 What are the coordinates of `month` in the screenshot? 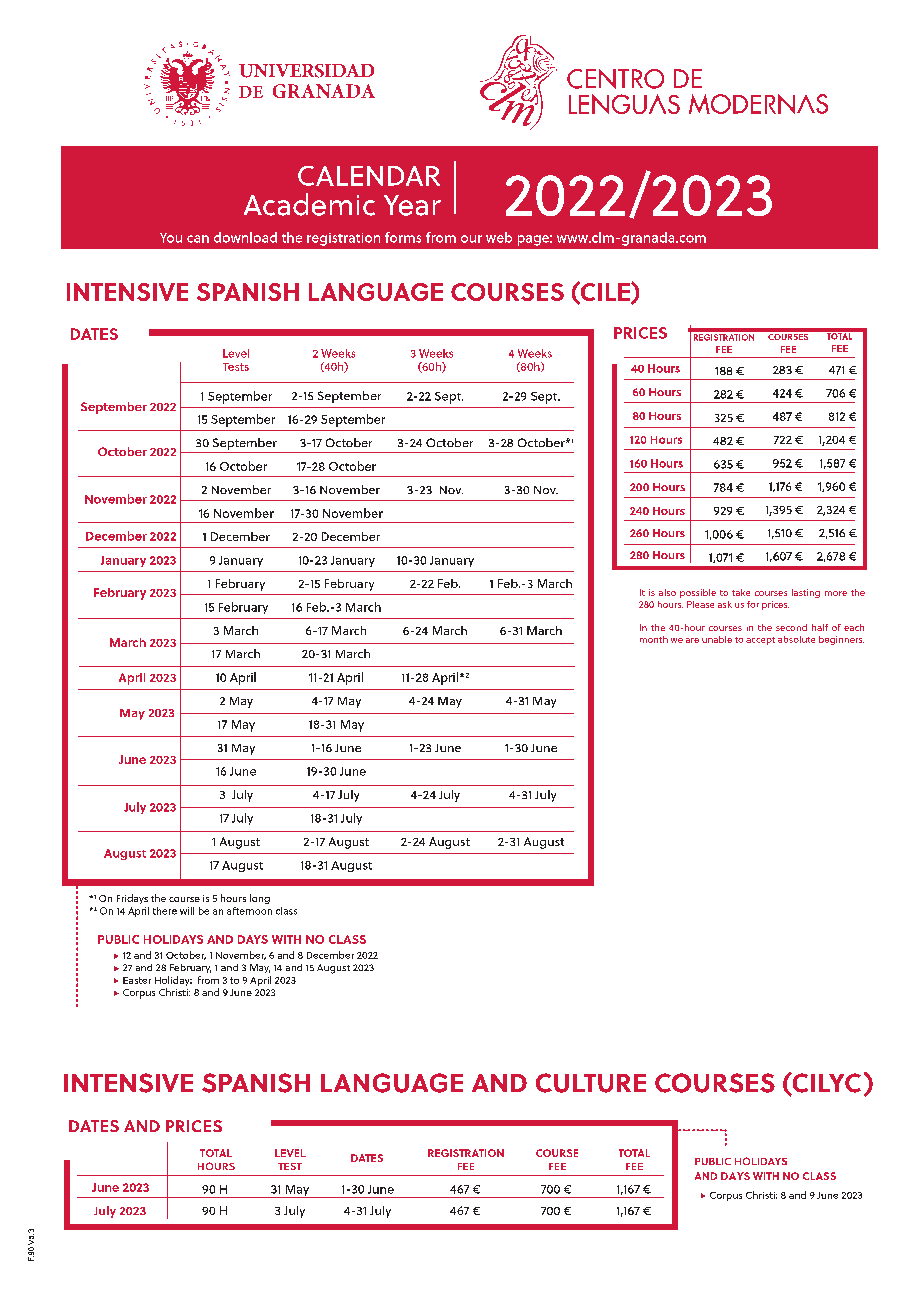 It's located at (654, 639).
